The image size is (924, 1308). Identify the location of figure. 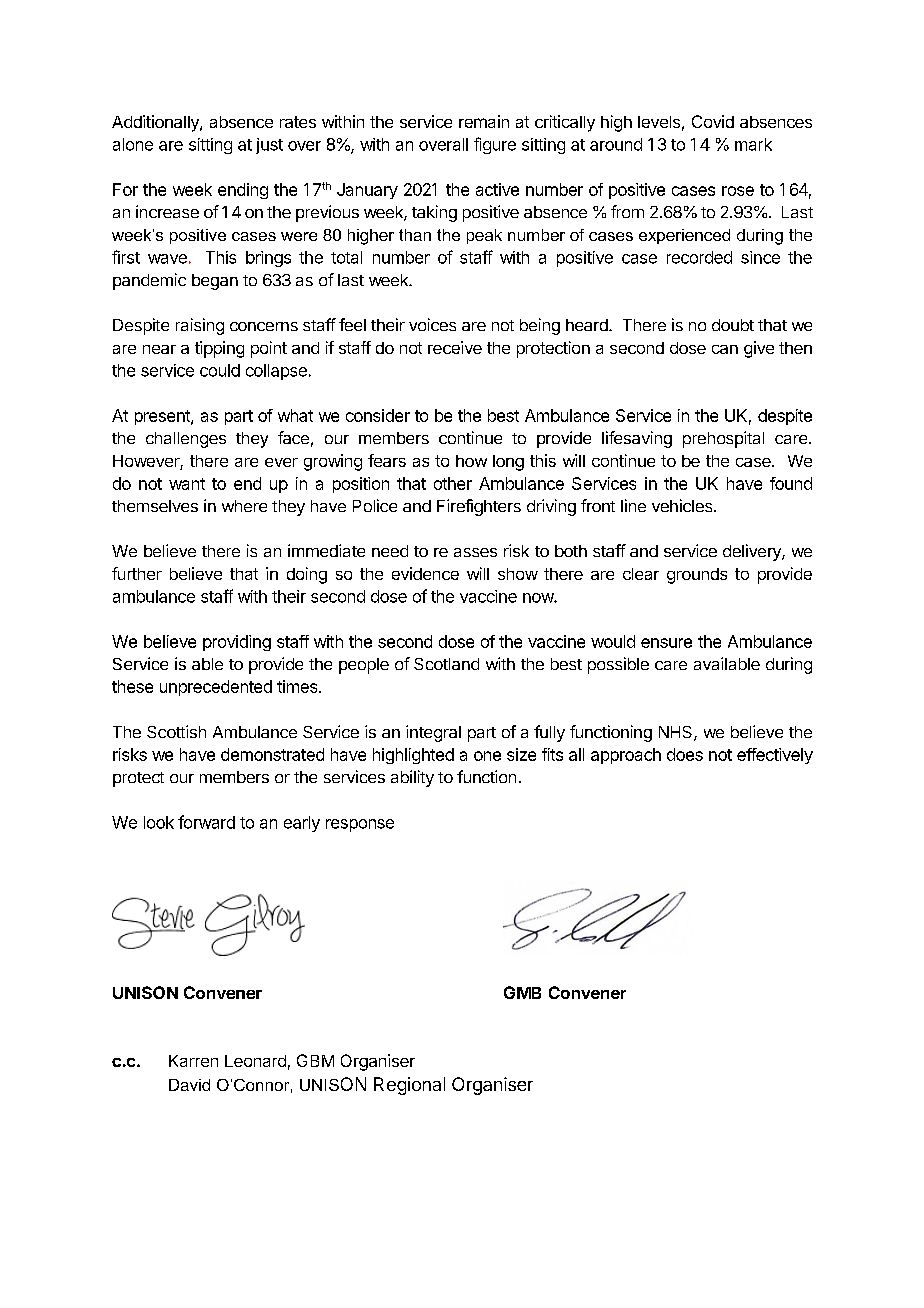
(495, 145).
